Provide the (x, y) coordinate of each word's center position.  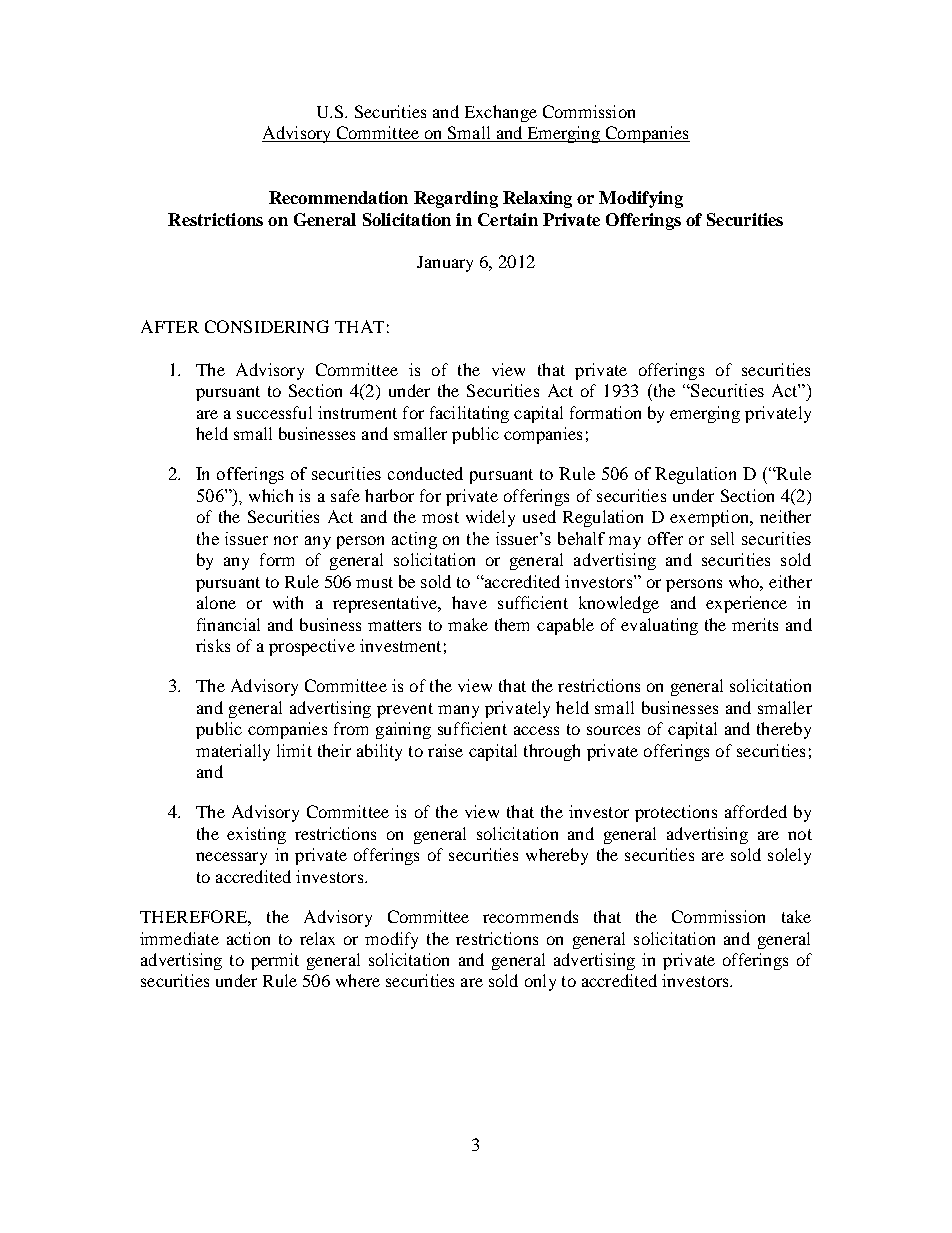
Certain (508, 219)
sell (722, 538)
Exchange (501, 113)
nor (286, 540)
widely (490, 518)
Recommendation (338, 197)
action (248, 938)
